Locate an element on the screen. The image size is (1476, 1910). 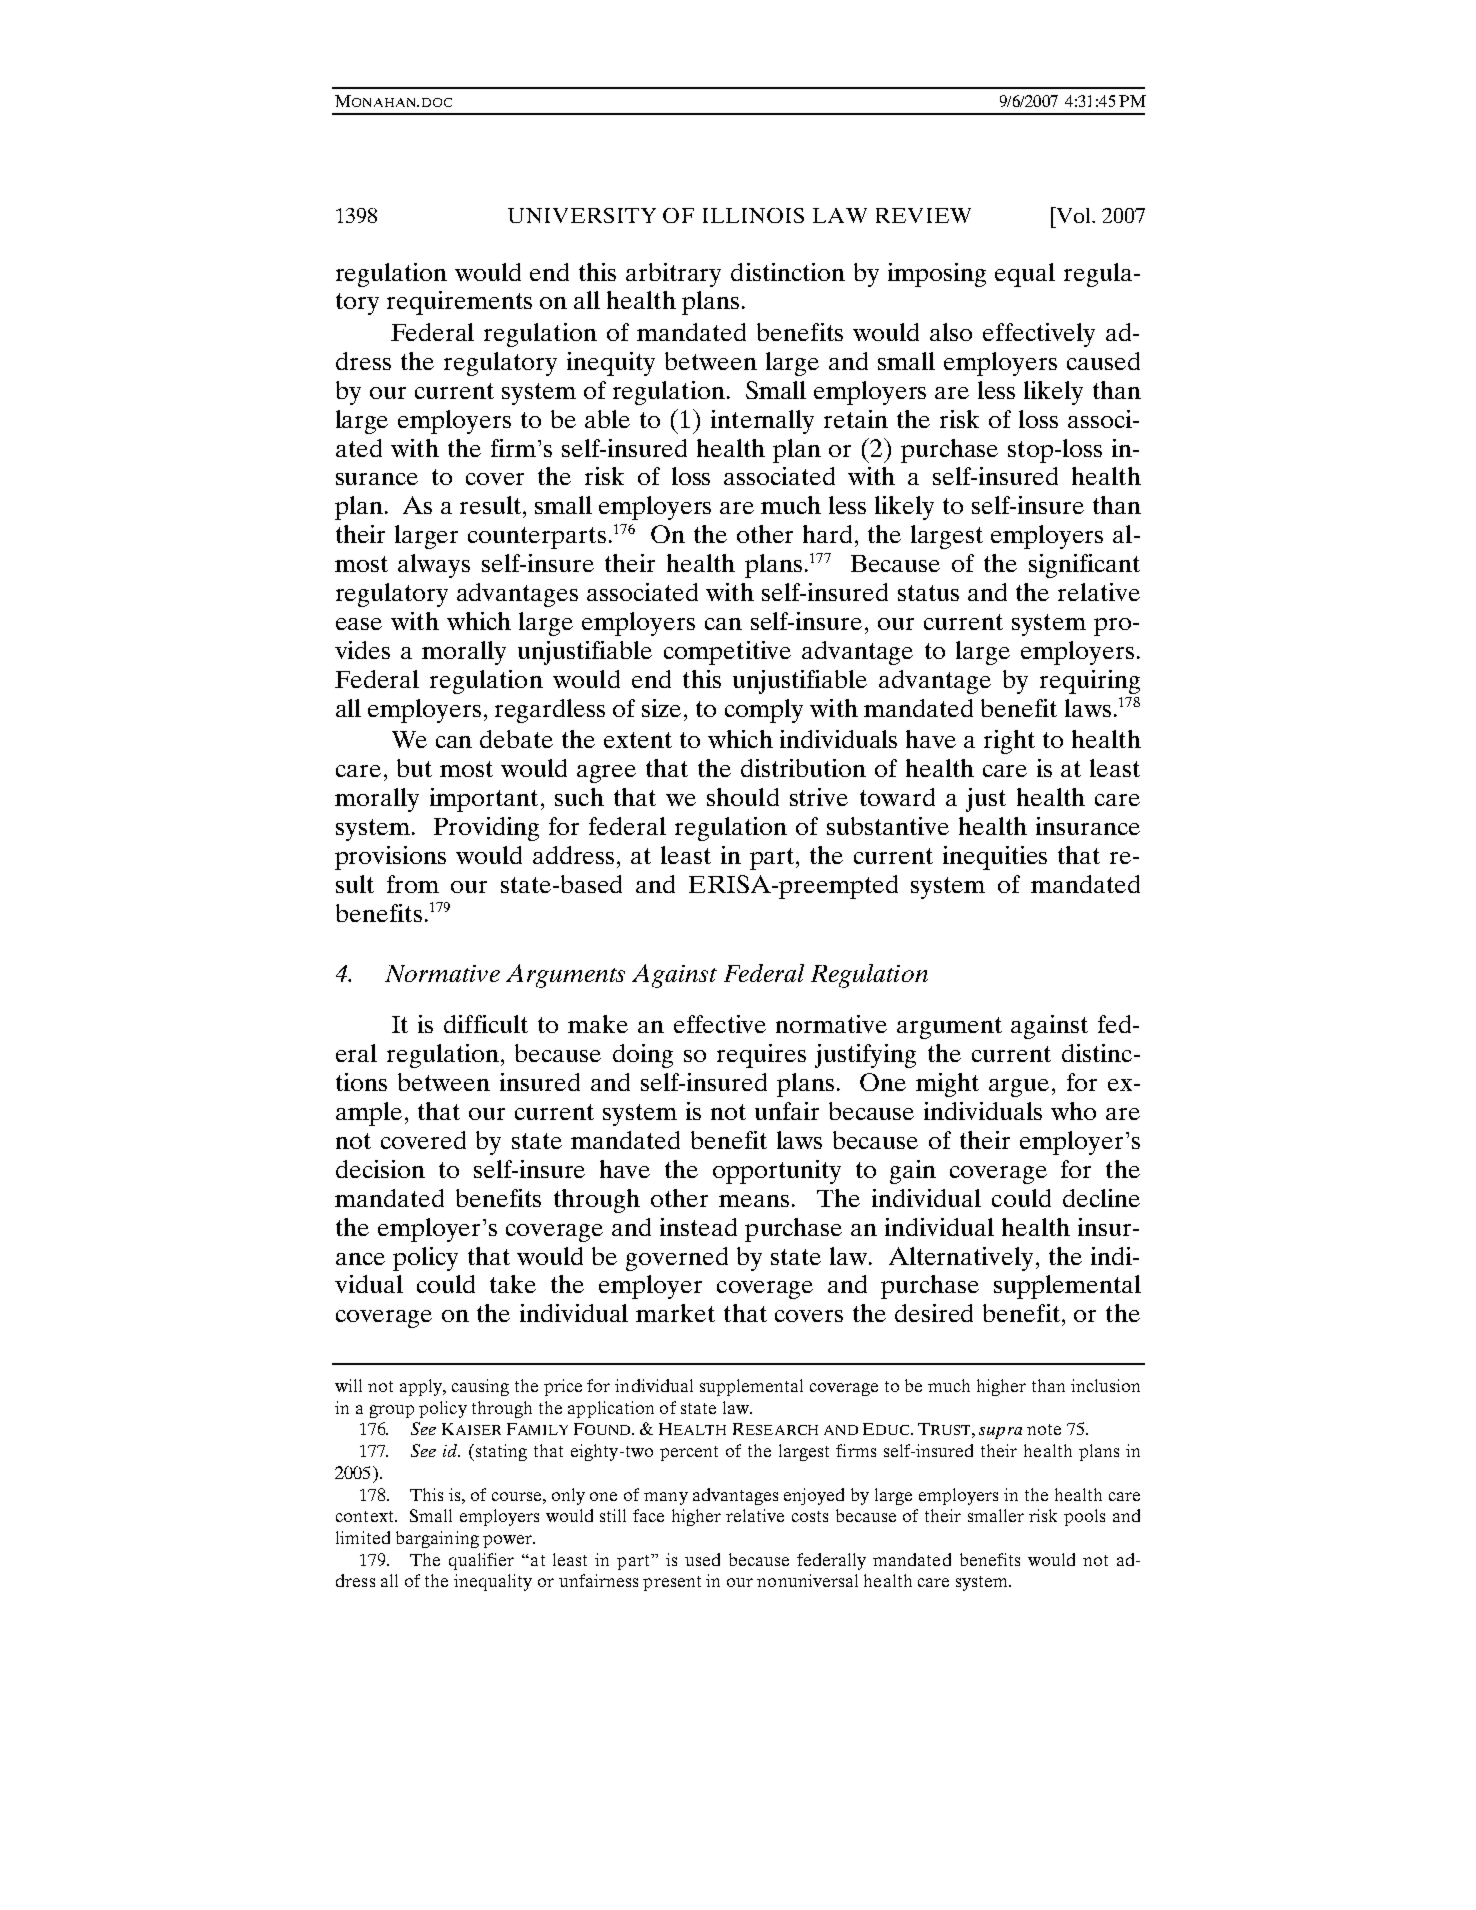
present is located at coordinates (672, 1583).
